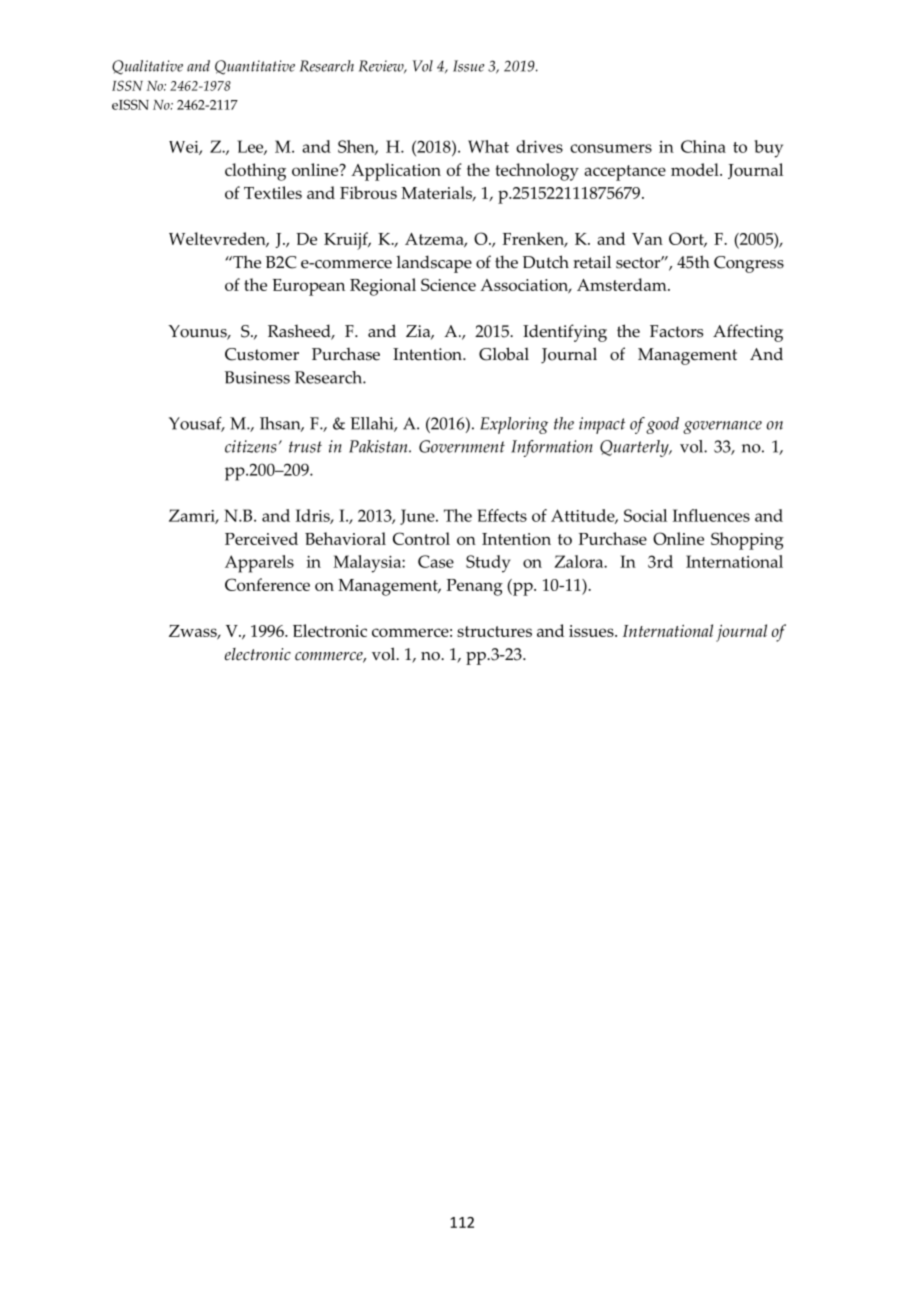  What do you see at coordinates (309, 287) in the image?
I see `European` at bounding box center [309, 287].
